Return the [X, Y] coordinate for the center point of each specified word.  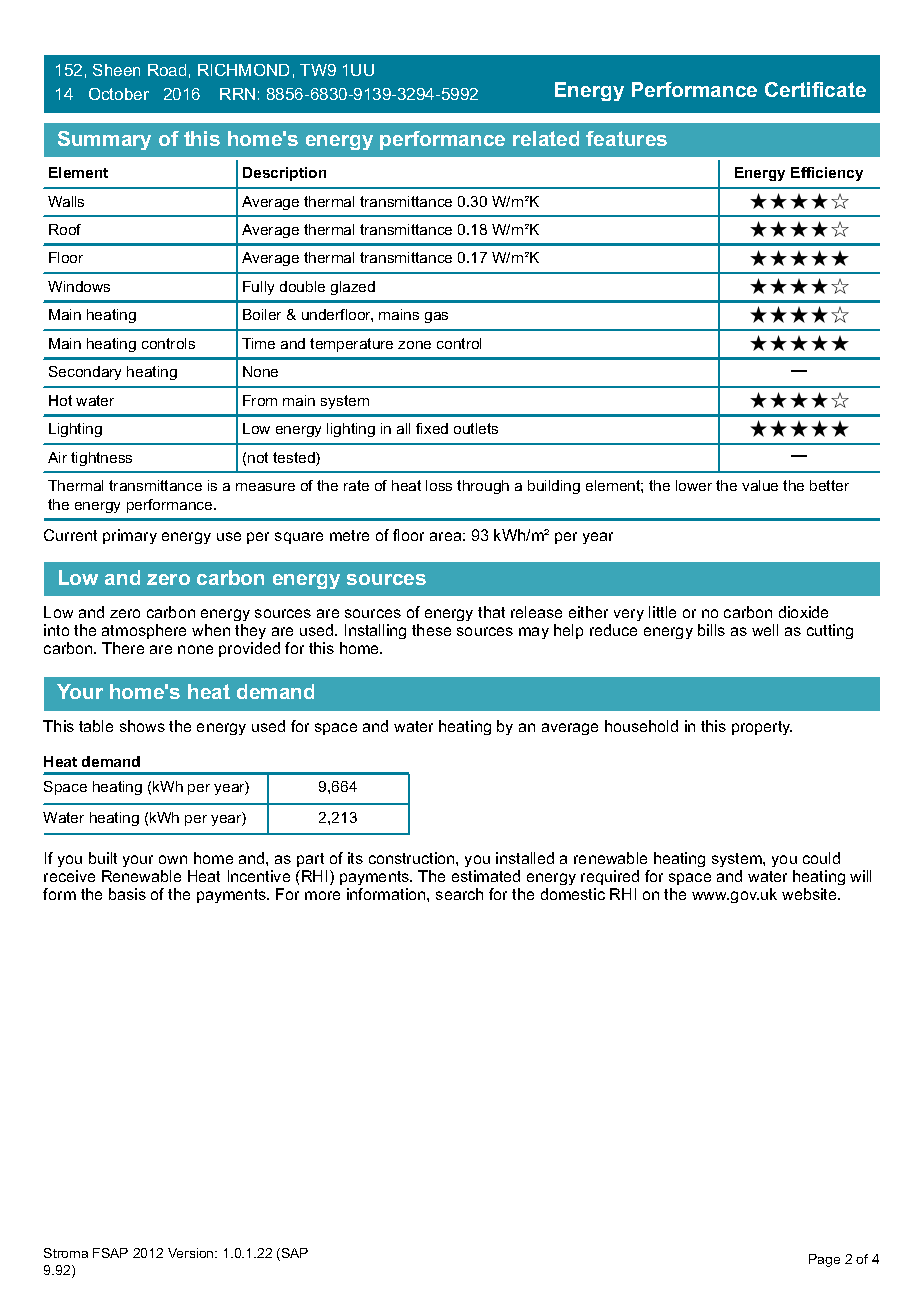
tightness [101, 459]
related [546, 138]
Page [824, 1260]
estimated [486, 876]
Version [192, 1253]
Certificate [815, 89]
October [119, 94]
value [760, 485]
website [810, 894]
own [173, 859]
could [821, 858]
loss [439, 485]
